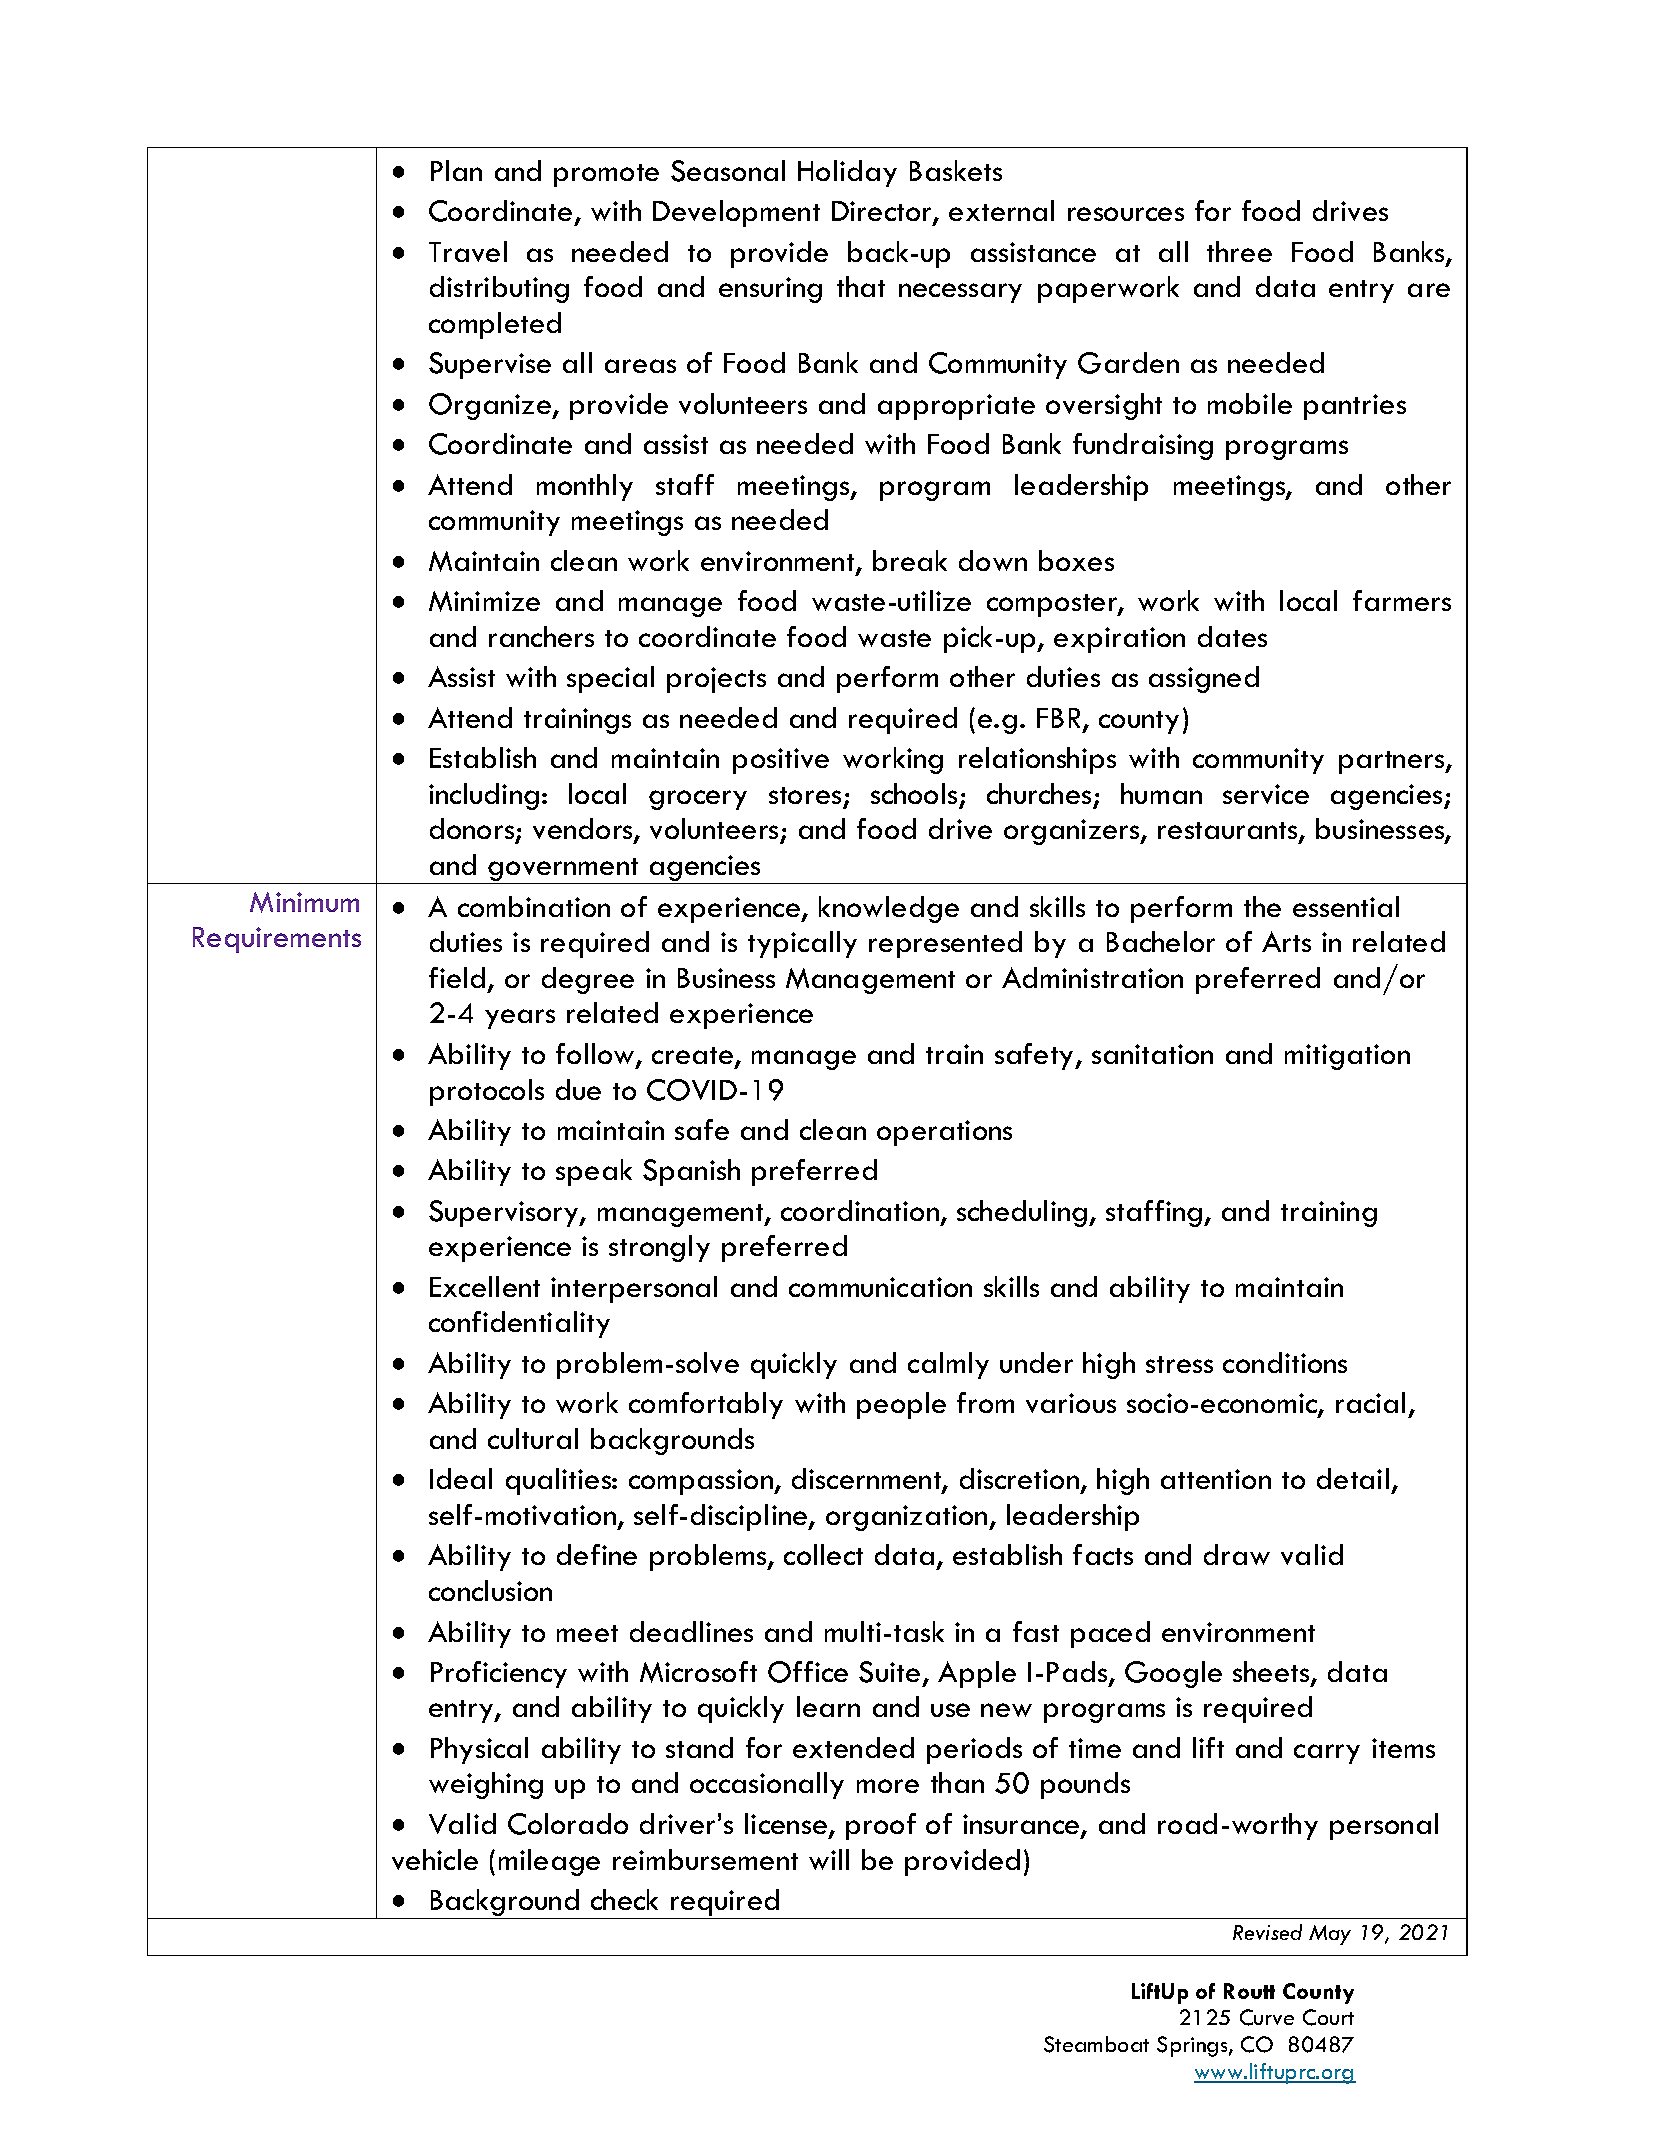 This screenshot has width=1666, height=2156. What do you see at coordinates (829, 1859) in the screenshot?
I see `will` at bounding box center [829, 1859].
